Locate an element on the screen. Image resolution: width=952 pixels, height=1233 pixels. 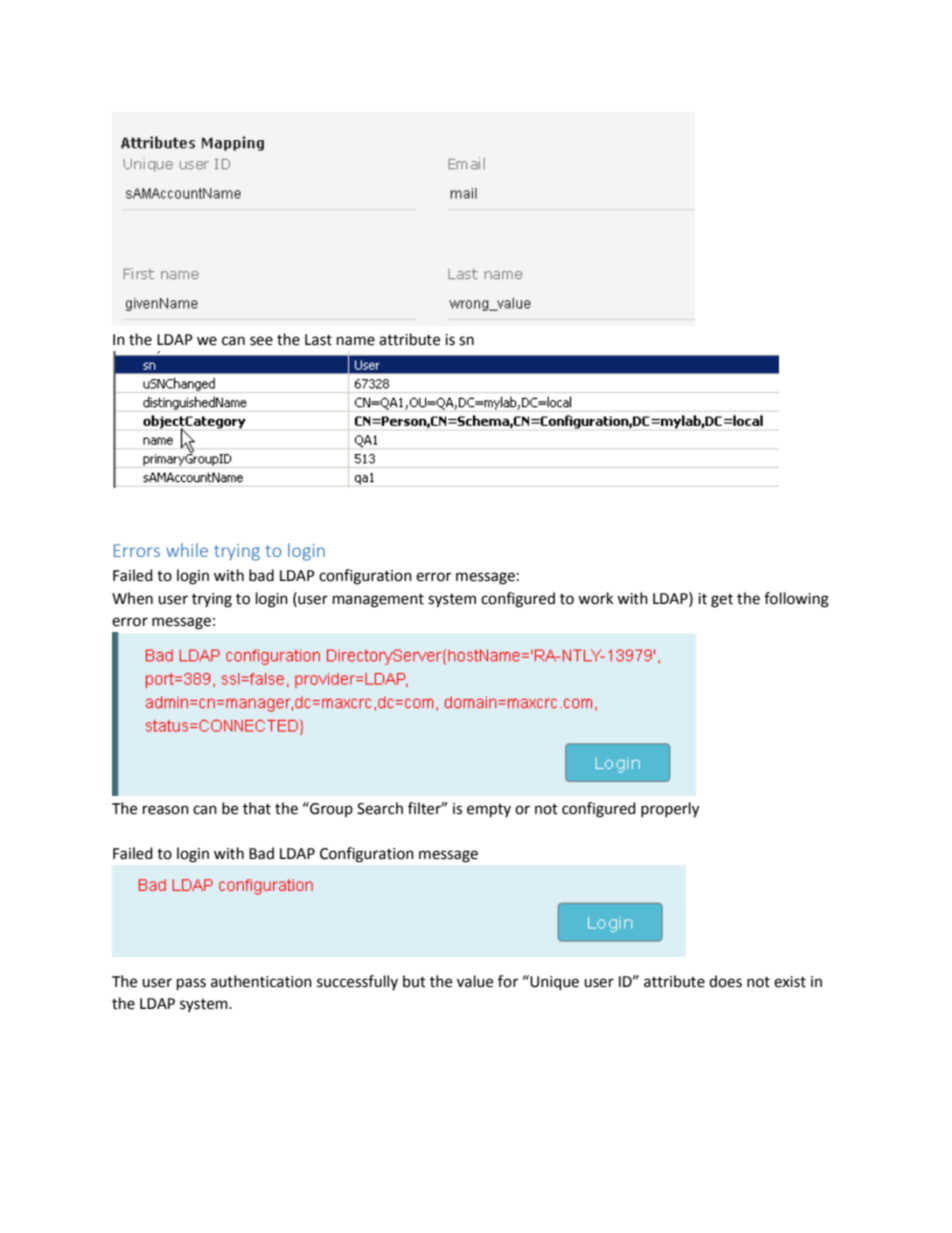
name is located at coordinates (356, 341).
